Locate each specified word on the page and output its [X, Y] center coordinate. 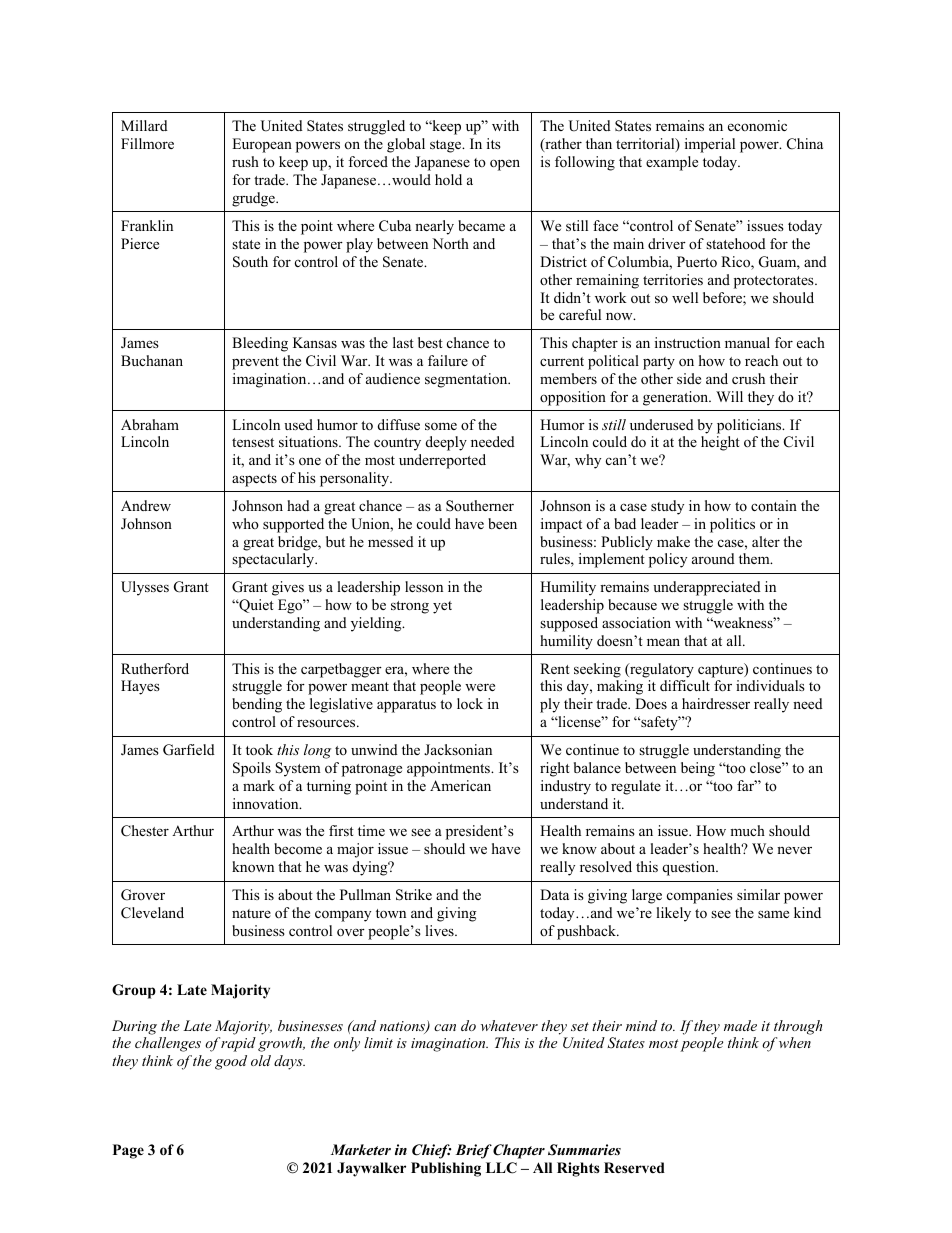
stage [447, 146]
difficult [685, 685]
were [480, 687]
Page [128, 1151]
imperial [710, 145]
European [262, 145]
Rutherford [155, 668]
